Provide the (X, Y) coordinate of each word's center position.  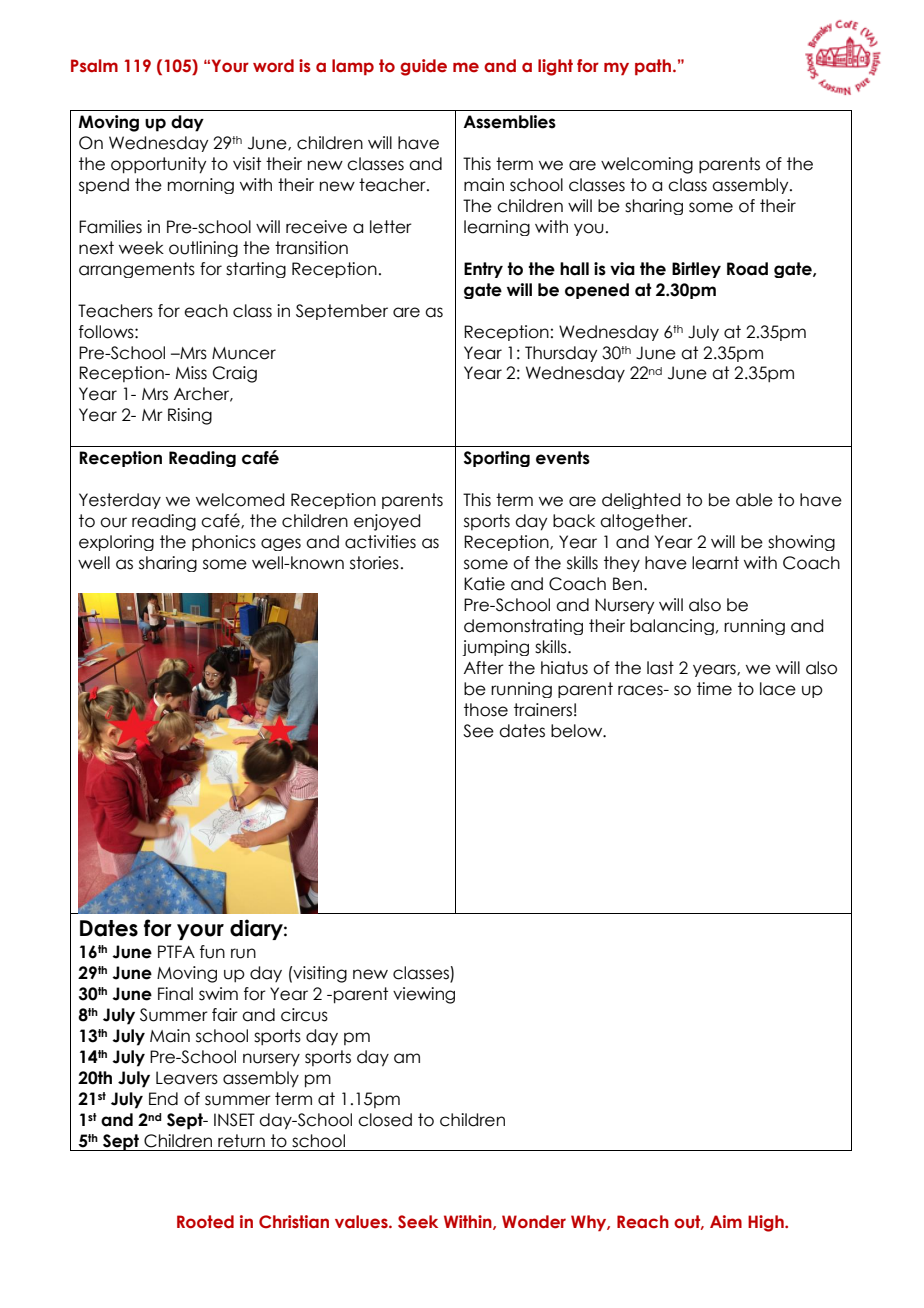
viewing (424, 995)
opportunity (158, 165)
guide (423, 67)
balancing (672, 627)
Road (747, 269)
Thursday (561, 354)
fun (212, 952)
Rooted (205, 1222)
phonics (224, 543)
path (654, 67)
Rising (190, 416)
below (578, 731)
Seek (418, 1222)
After (484, 668)
